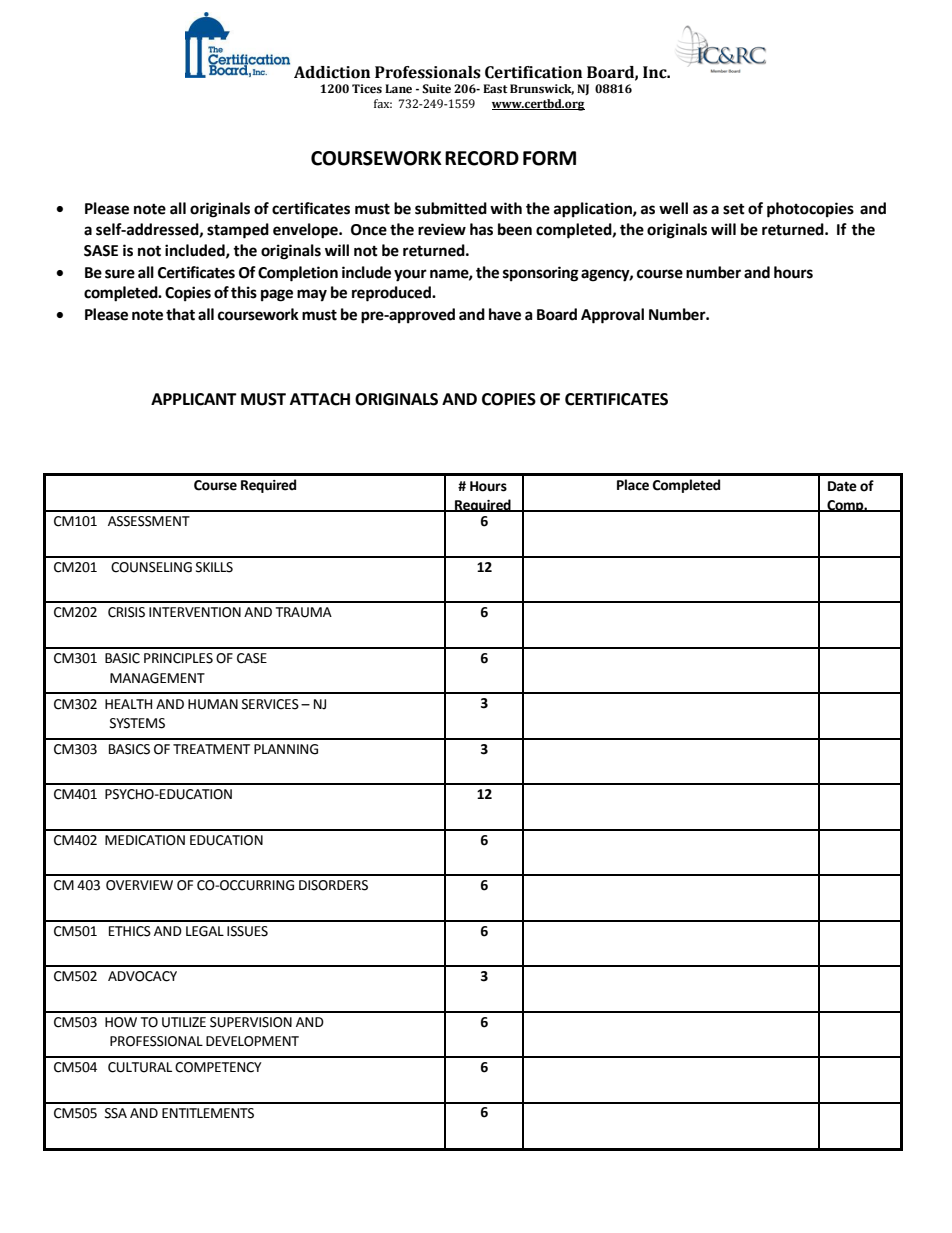 This screenshot has height=1233, width=952. What do you see at coordinates (332, 72) in the screenshot?
I see `Addiction` at bounding box center [332, 72].
